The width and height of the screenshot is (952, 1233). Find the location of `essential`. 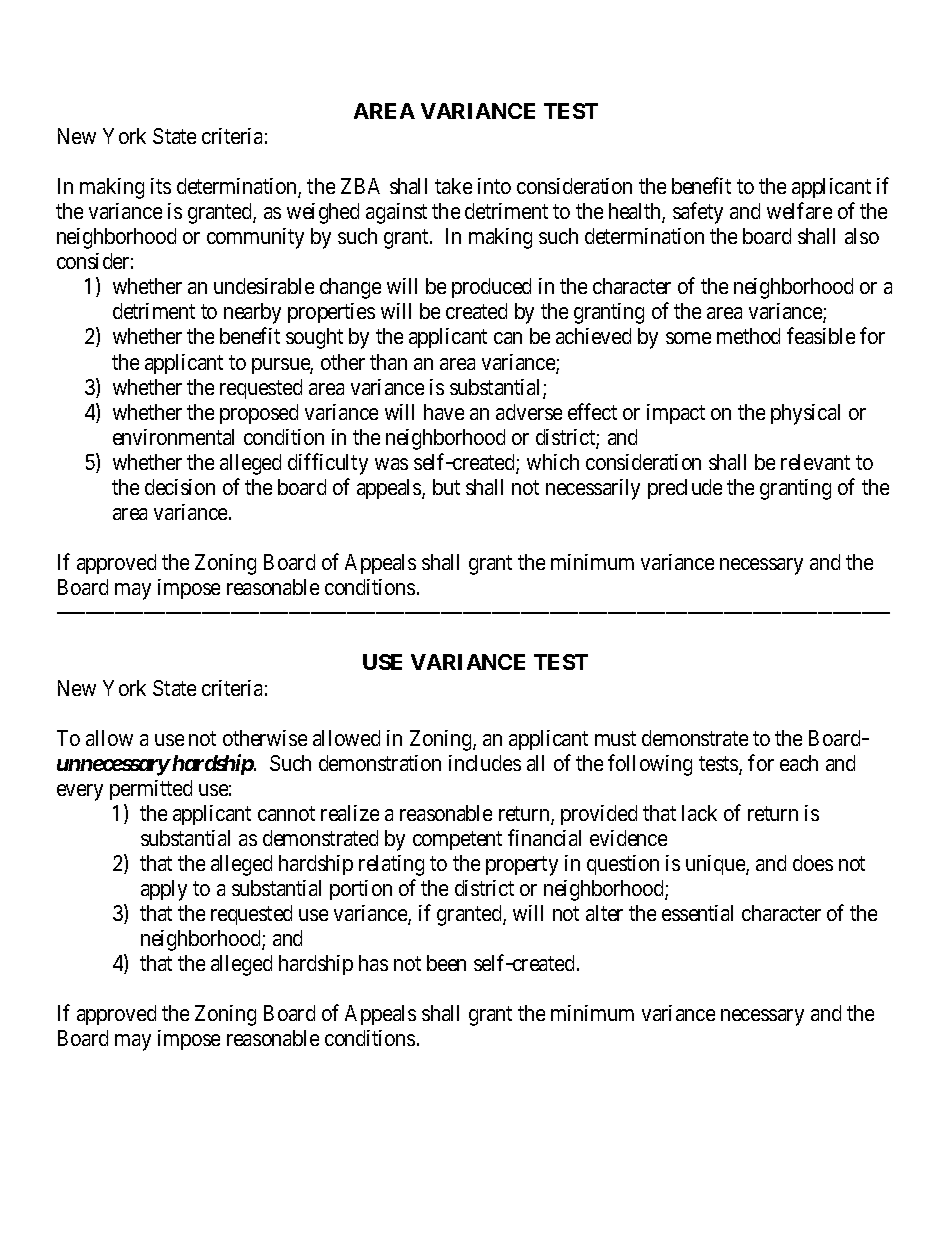

essential is located at coordinates (697, 913).
